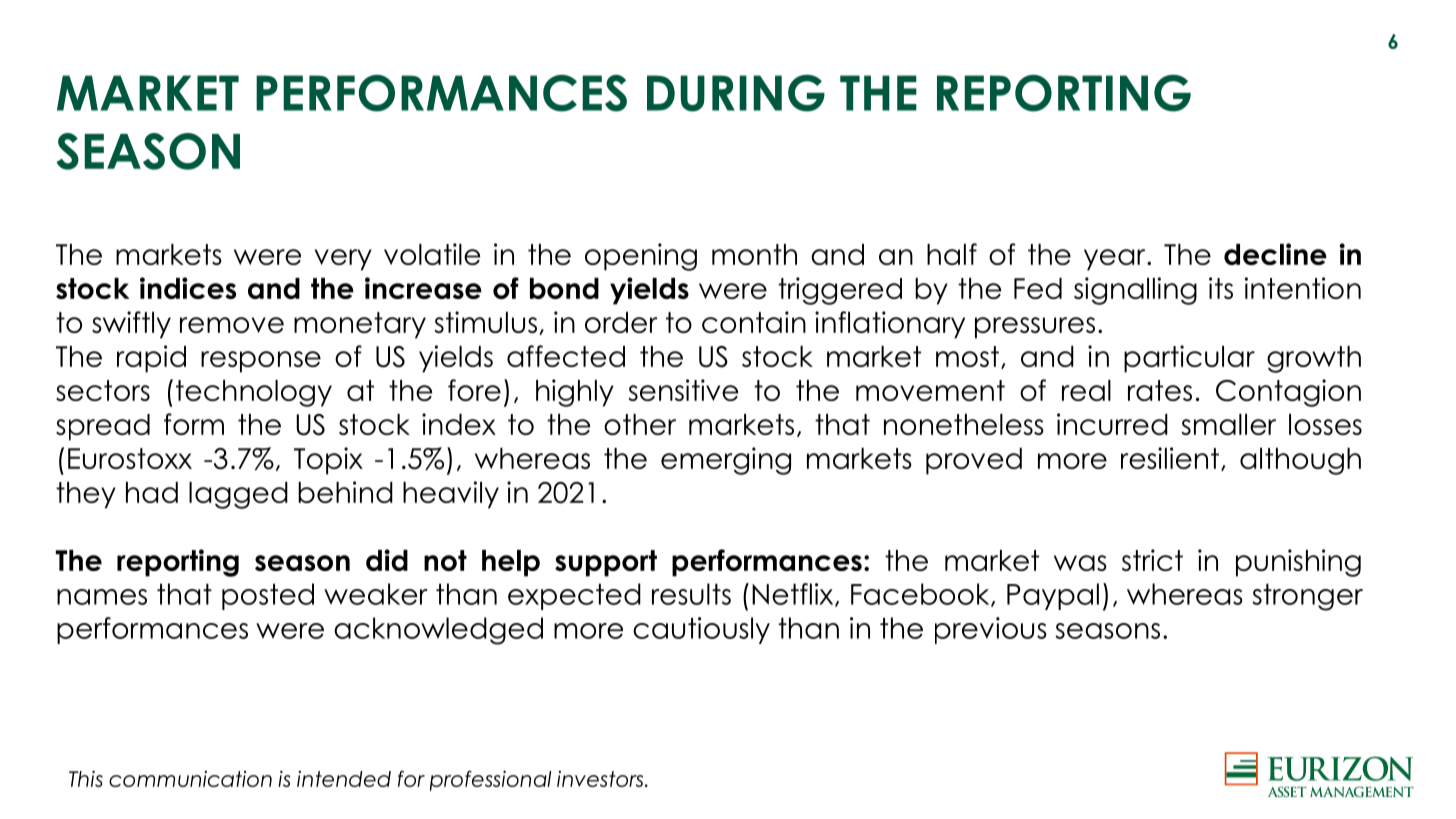  I want to click on DURING, so click(736, 93).
